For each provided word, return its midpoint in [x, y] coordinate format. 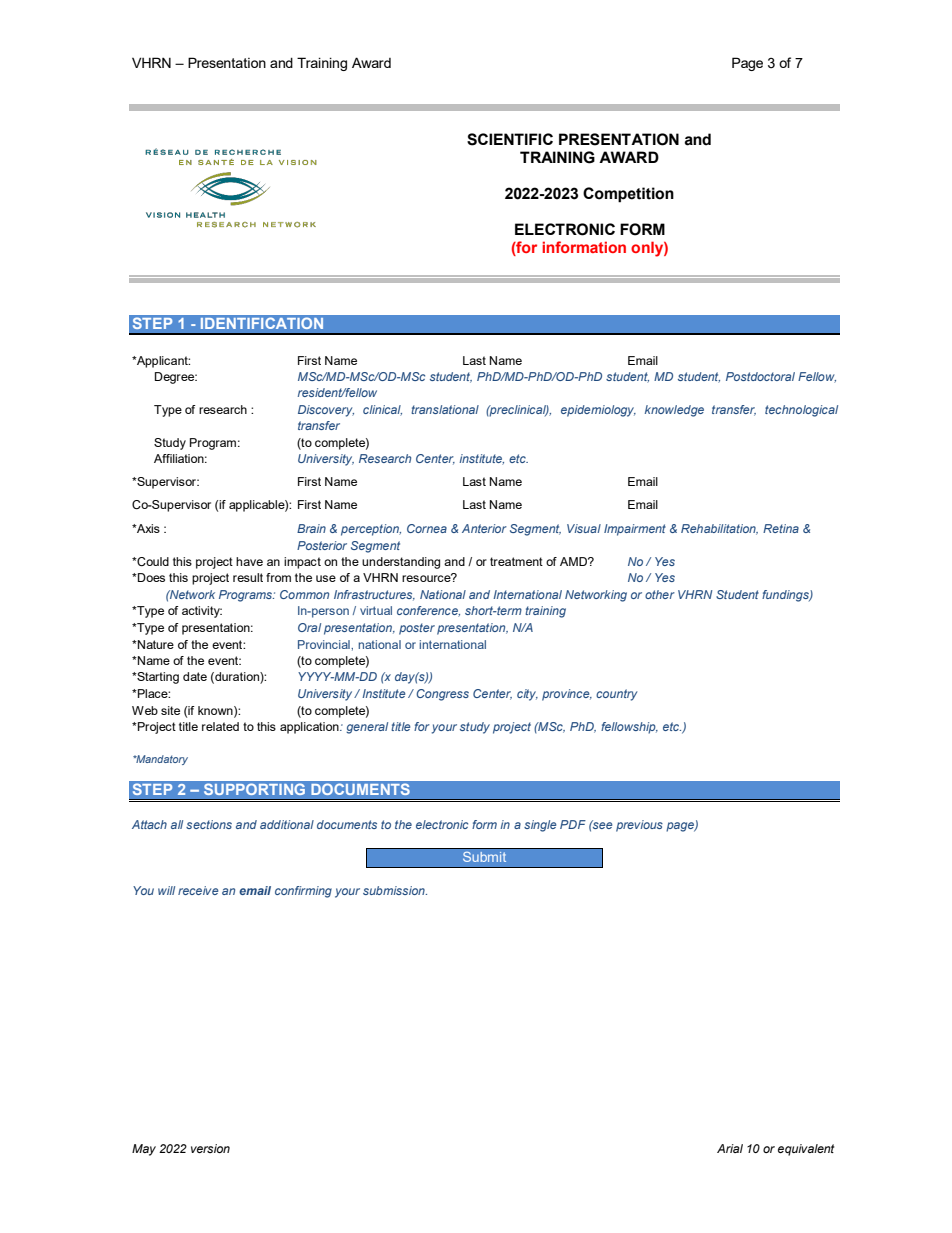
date [195, 676]
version [210, 1148]
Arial [730, 1148]
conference [428, 611]
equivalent [806, 1150]
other [660, 594]
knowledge [674, 411]
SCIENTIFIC [510, 139]
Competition [628, 195]
